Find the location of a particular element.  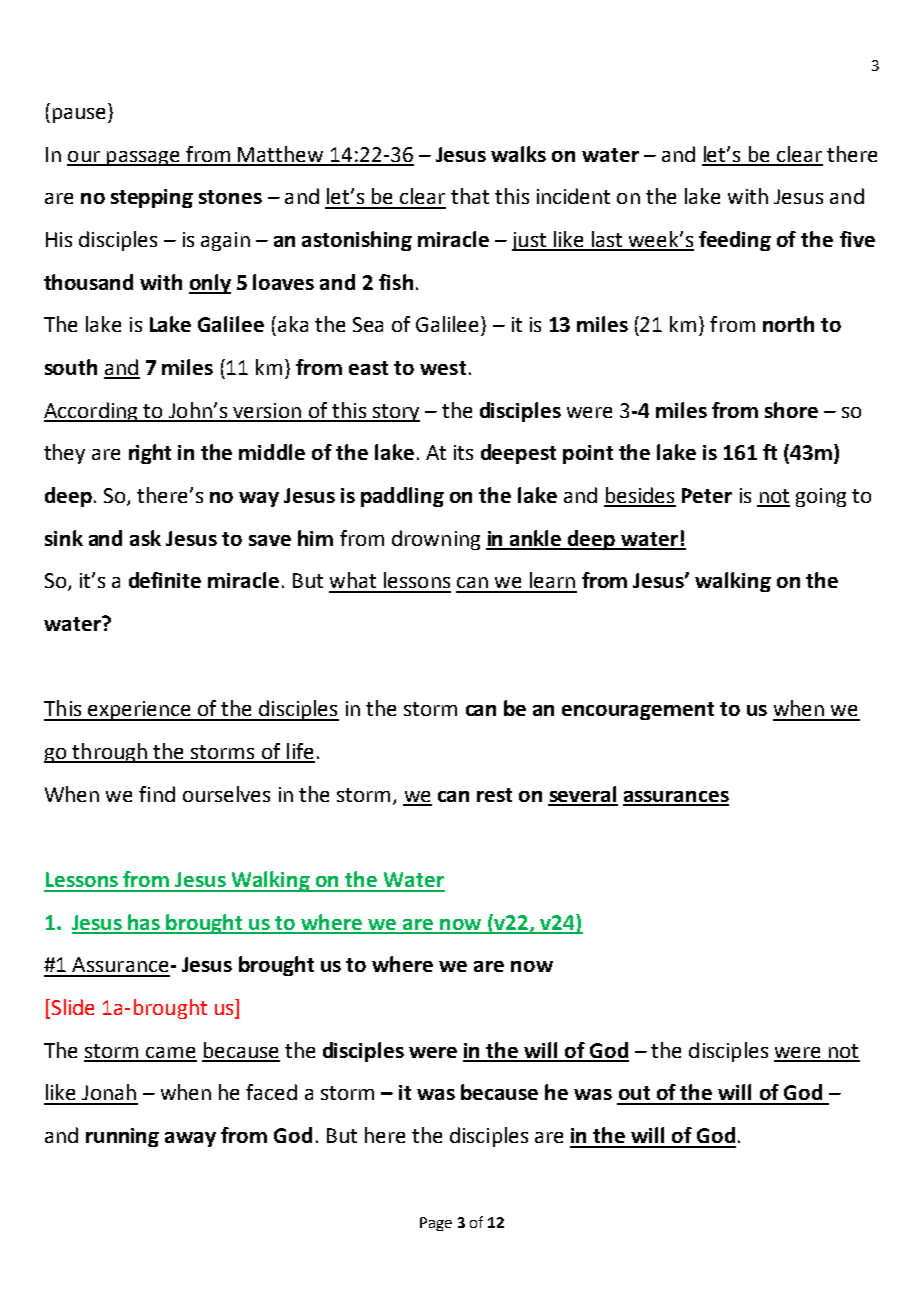

experience is located at coordinates (139, 711).
